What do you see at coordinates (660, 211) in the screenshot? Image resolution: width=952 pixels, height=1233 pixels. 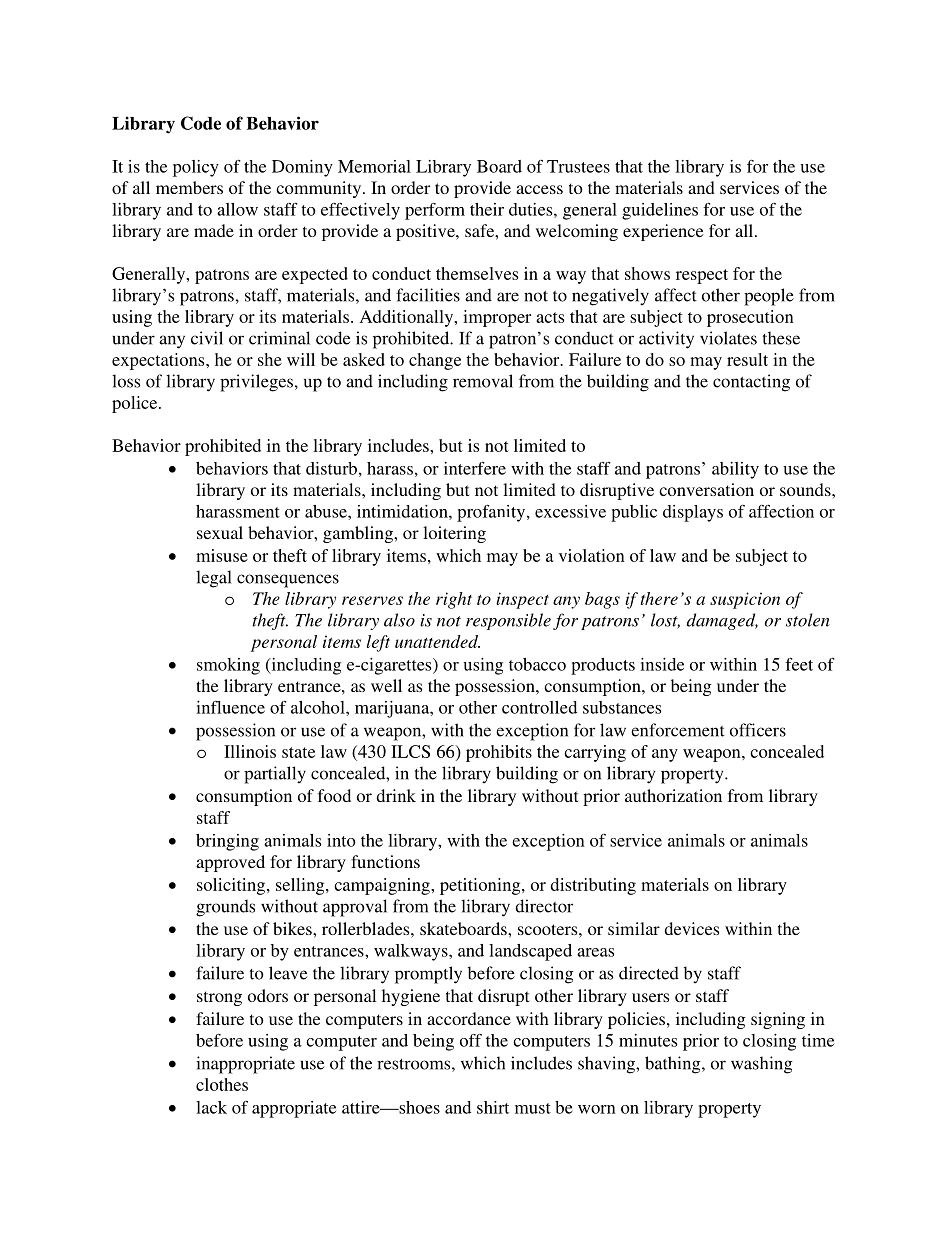 I see `guidelines` at bounding box center [660, 211].
